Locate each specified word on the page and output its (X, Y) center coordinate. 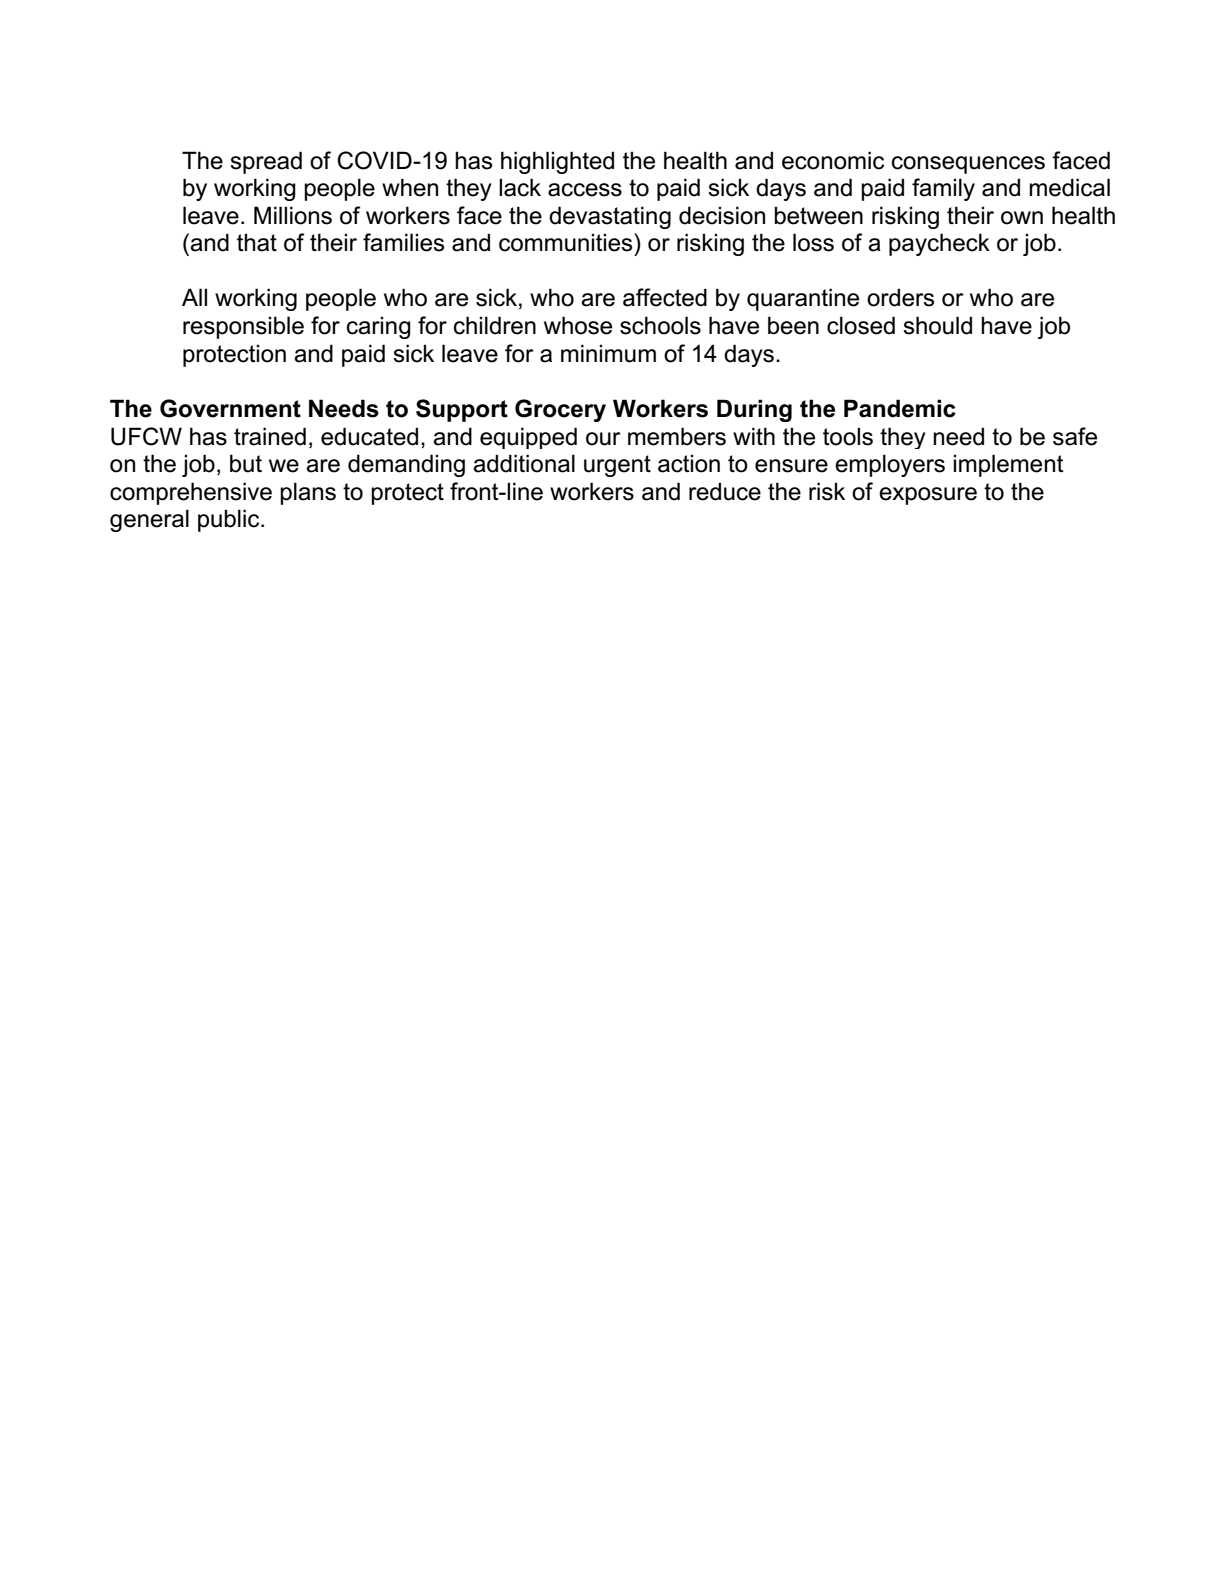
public (230, 520)
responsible (243, 327)
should (937, 325)
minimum (608, 353)
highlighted (557, 162)
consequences (968, 165)
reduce (725, 491)
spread (266, 162)
